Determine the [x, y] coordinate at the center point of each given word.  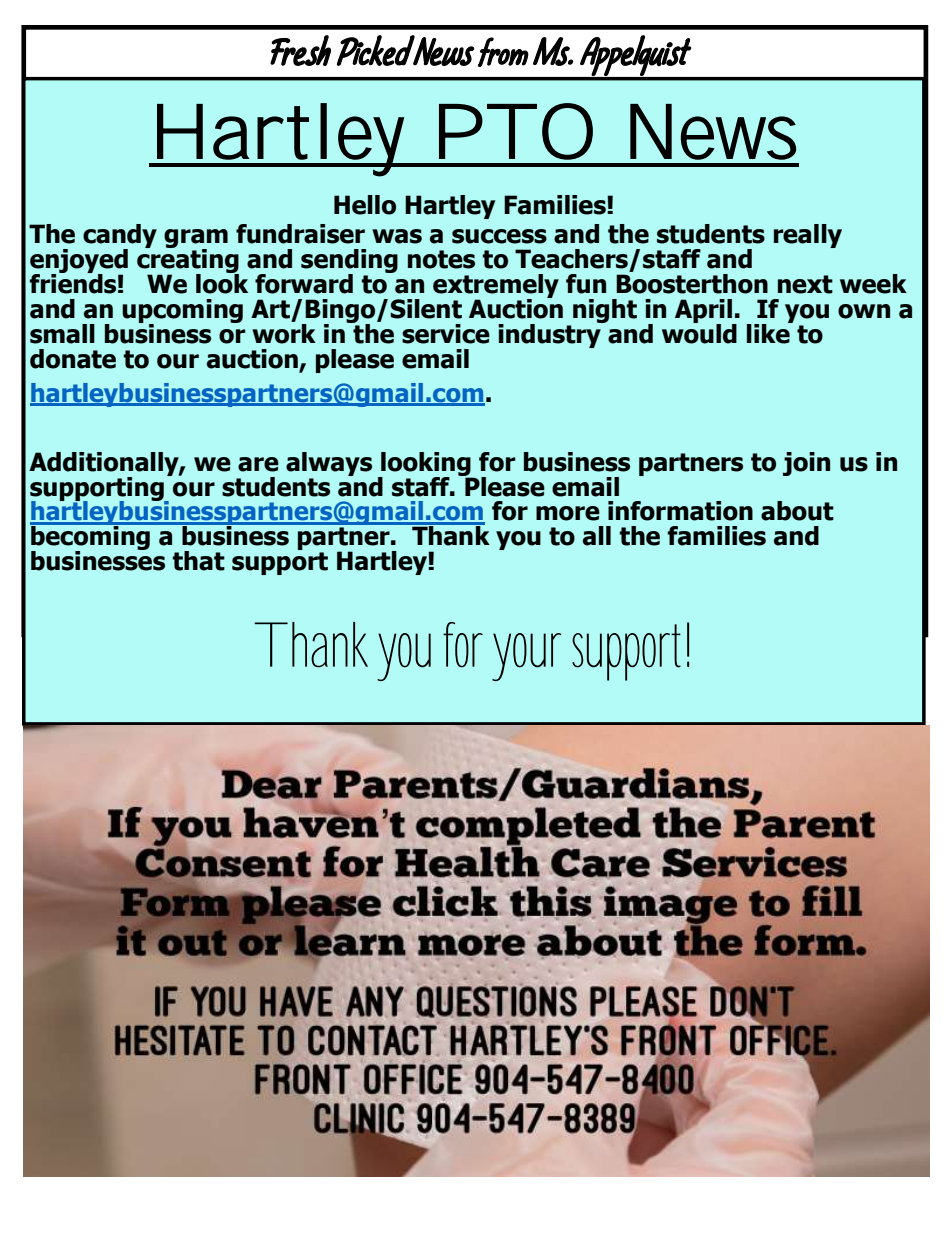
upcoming [182, 312]
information [680, 511]
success [499, 236]
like [769, 332]
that [199, 561]
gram [196, 240]
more [568, 513]
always [329, 464]
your [526, 657]
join [806, 464]
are [258, 464]
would [699, 332]
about [797, 511]
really [808, 236]
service [446, 334]
